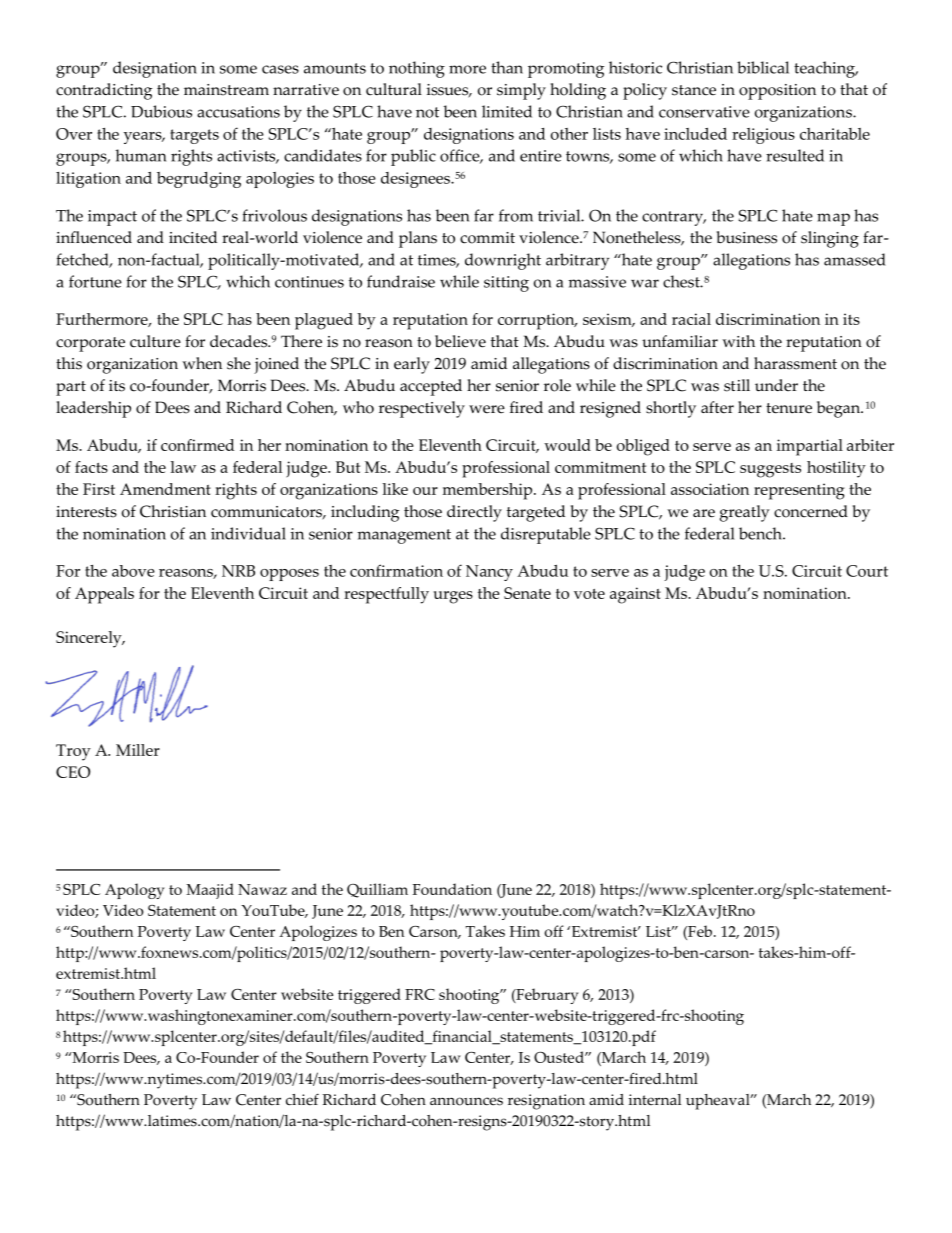 The width and height of the screenshot is (952, 1233). I want to click on urges, so click(453, 597).
